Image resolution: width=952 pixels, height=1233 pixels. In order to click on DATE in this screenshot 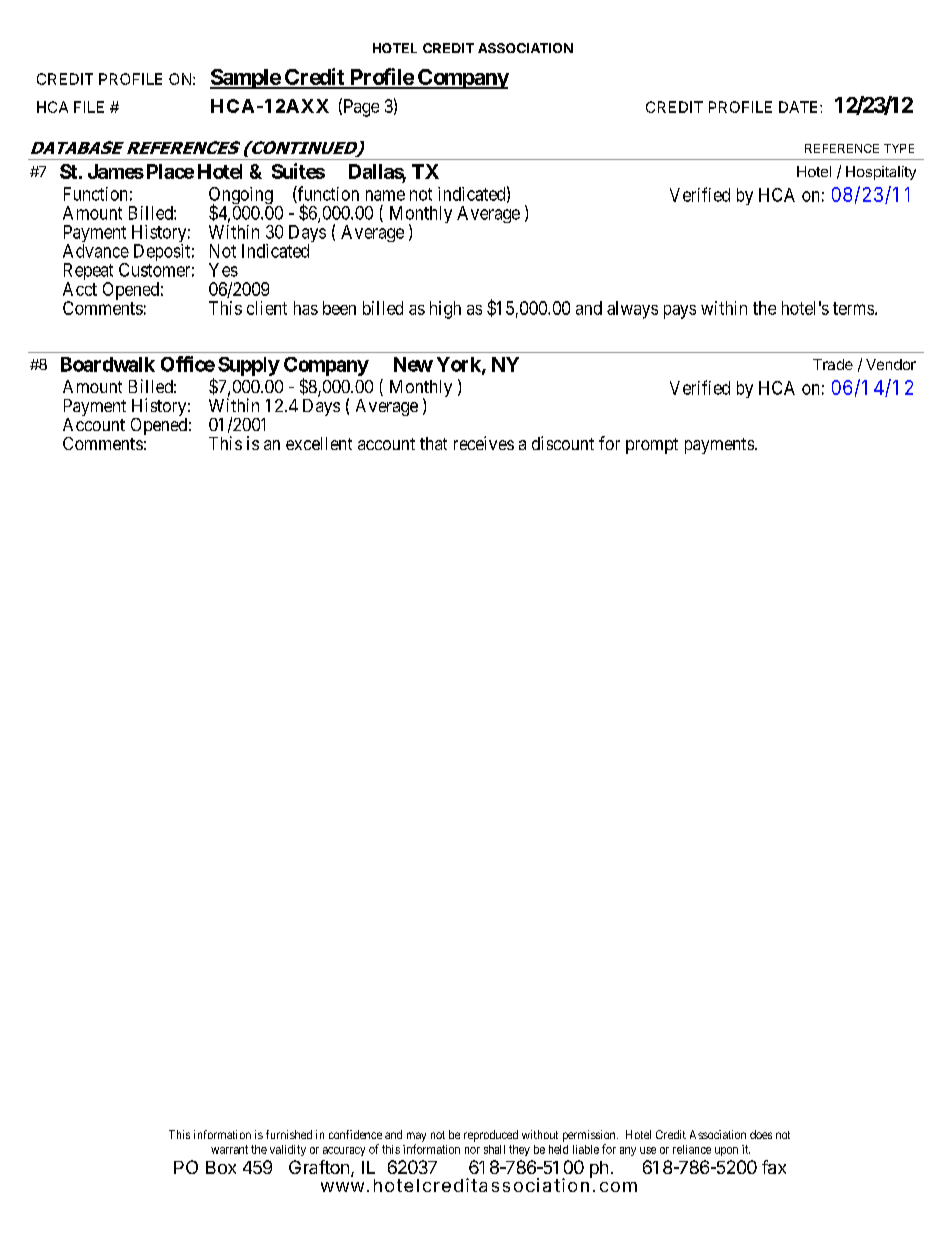, I will do `click(800, 107)`.
